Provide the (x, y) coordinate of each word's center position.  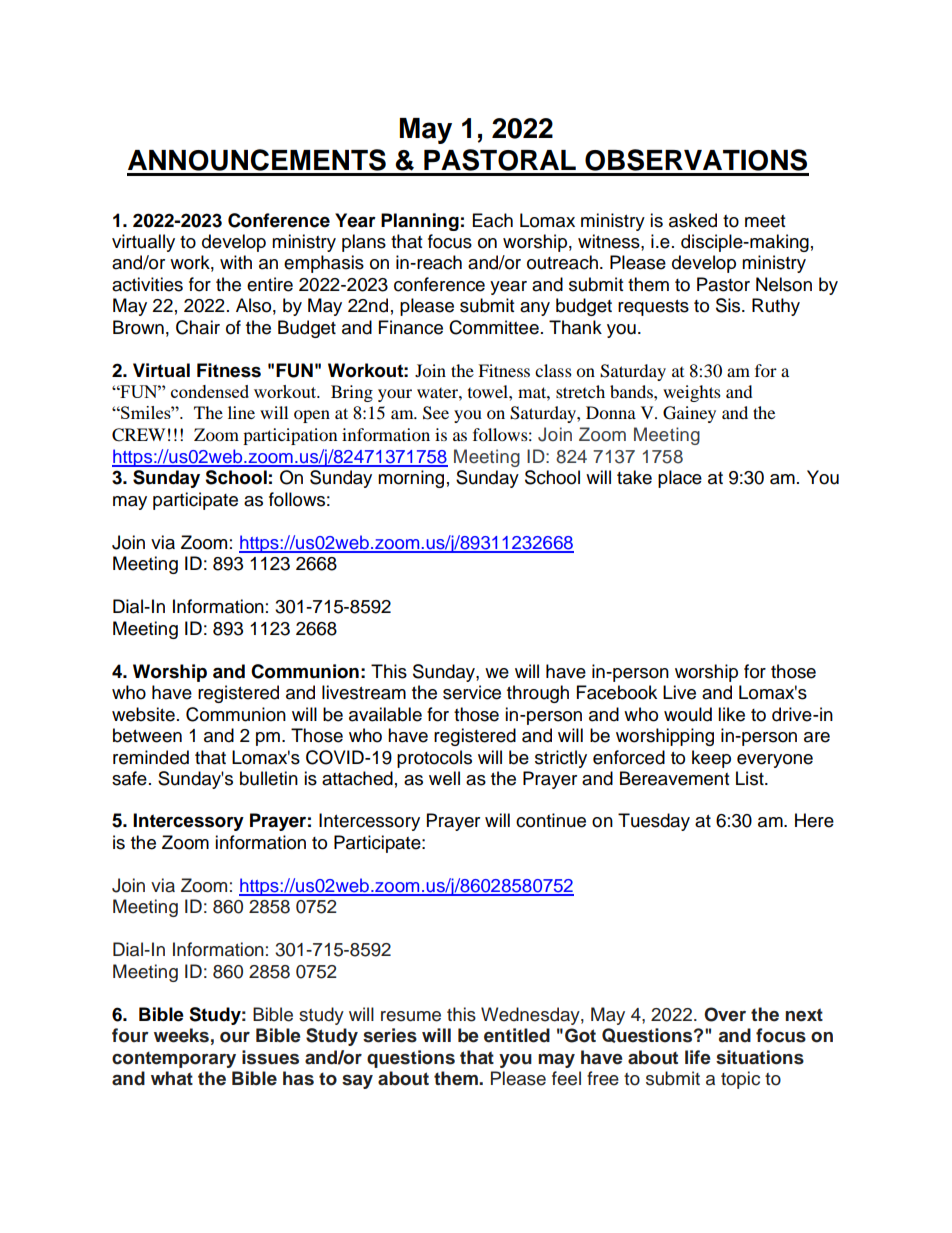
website (143, 714)
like (731, 714)
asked (693, 220)
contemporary (174, 1059)
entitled (517, 1035)
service (472, 692)
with (236, 262)
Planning (420, 222)
